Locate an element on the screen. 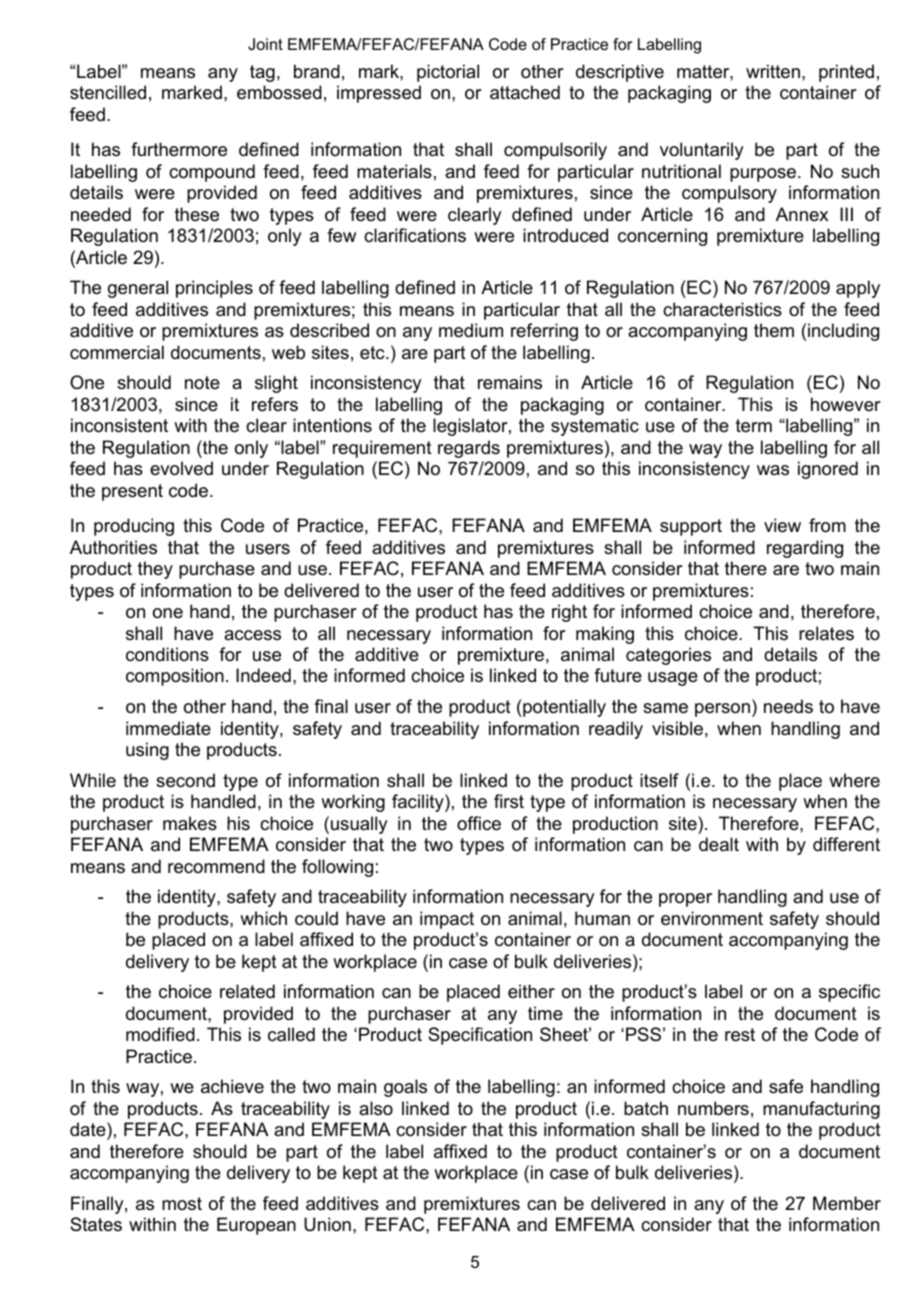 This screenshot has height=1308, width=924. them is located at coordinates (774, 330).
